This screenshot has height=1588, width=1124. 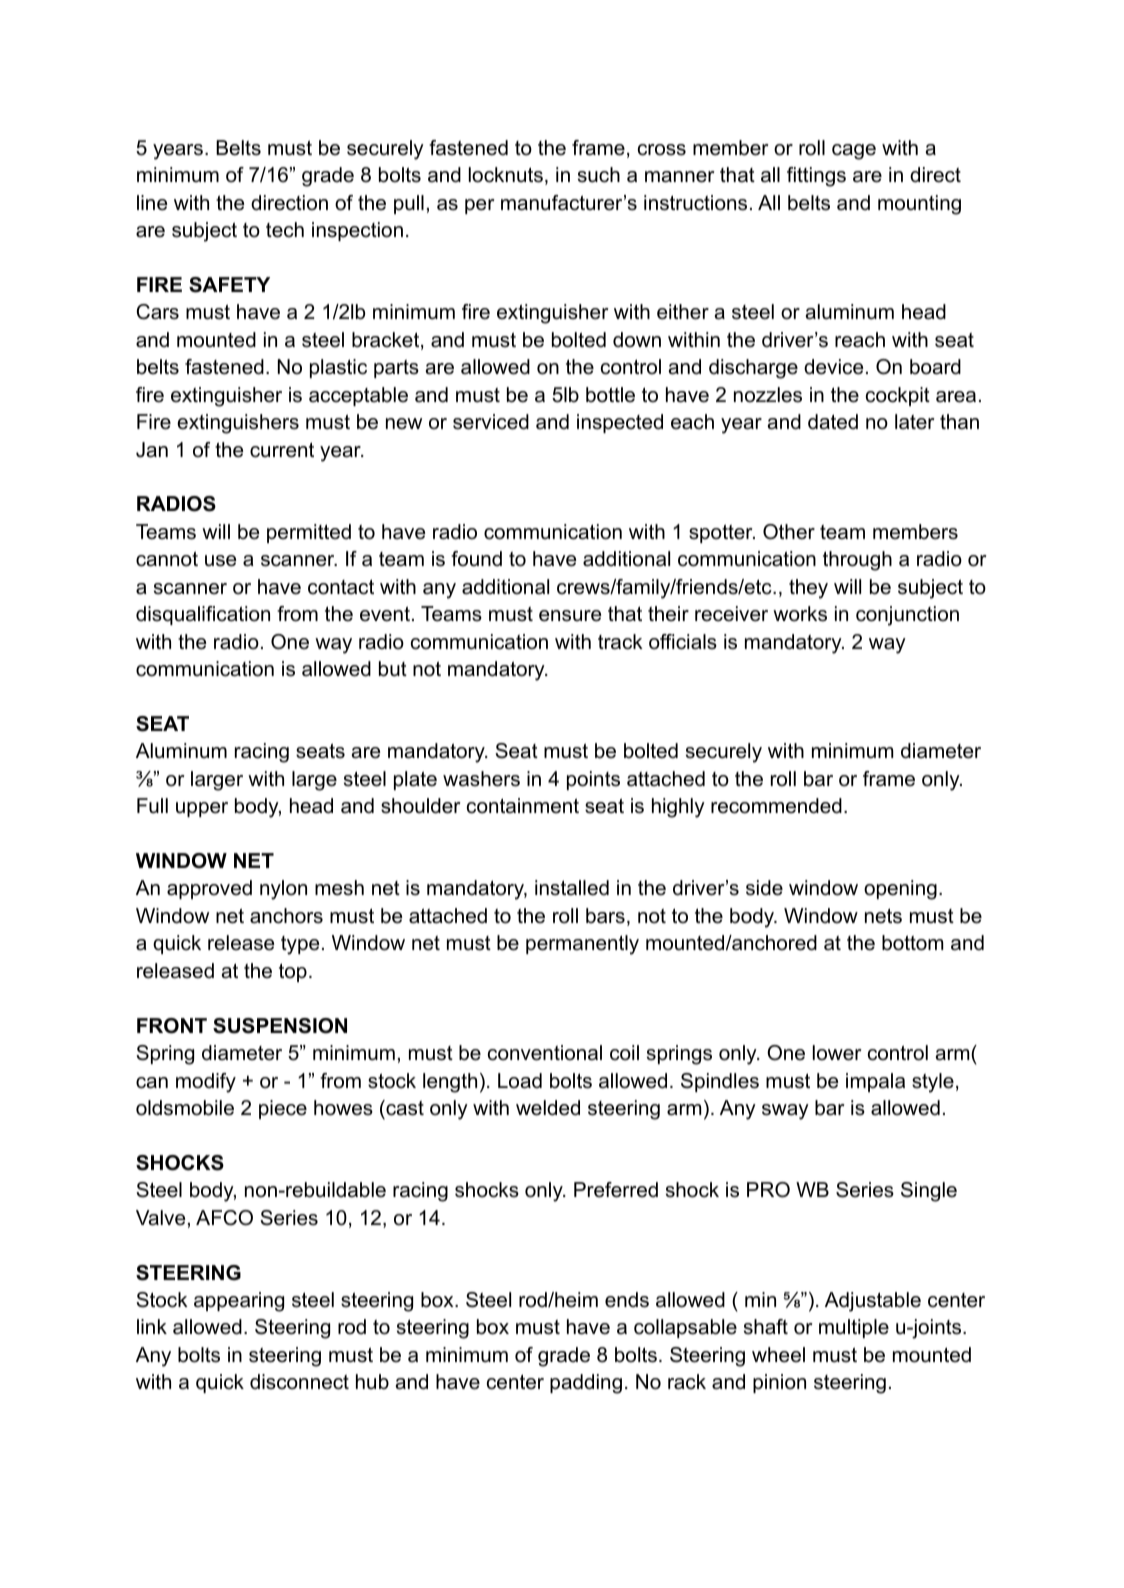 What do you see at coordinates (220, 561) in the screenshot?
I see `use` at bounding box center [220, 561].
